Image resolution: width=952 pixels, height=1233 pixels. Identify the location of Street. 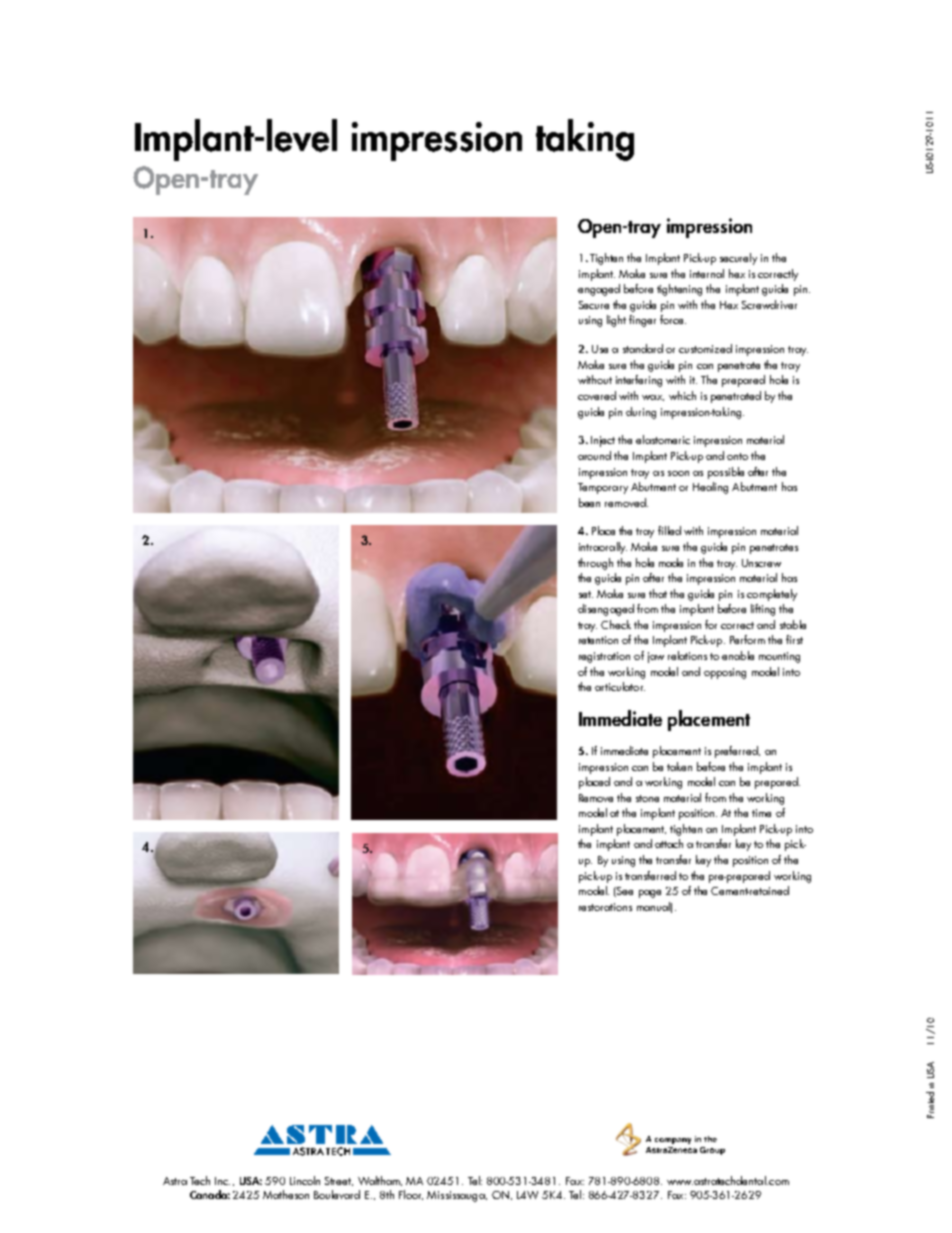
(339, 1181).
